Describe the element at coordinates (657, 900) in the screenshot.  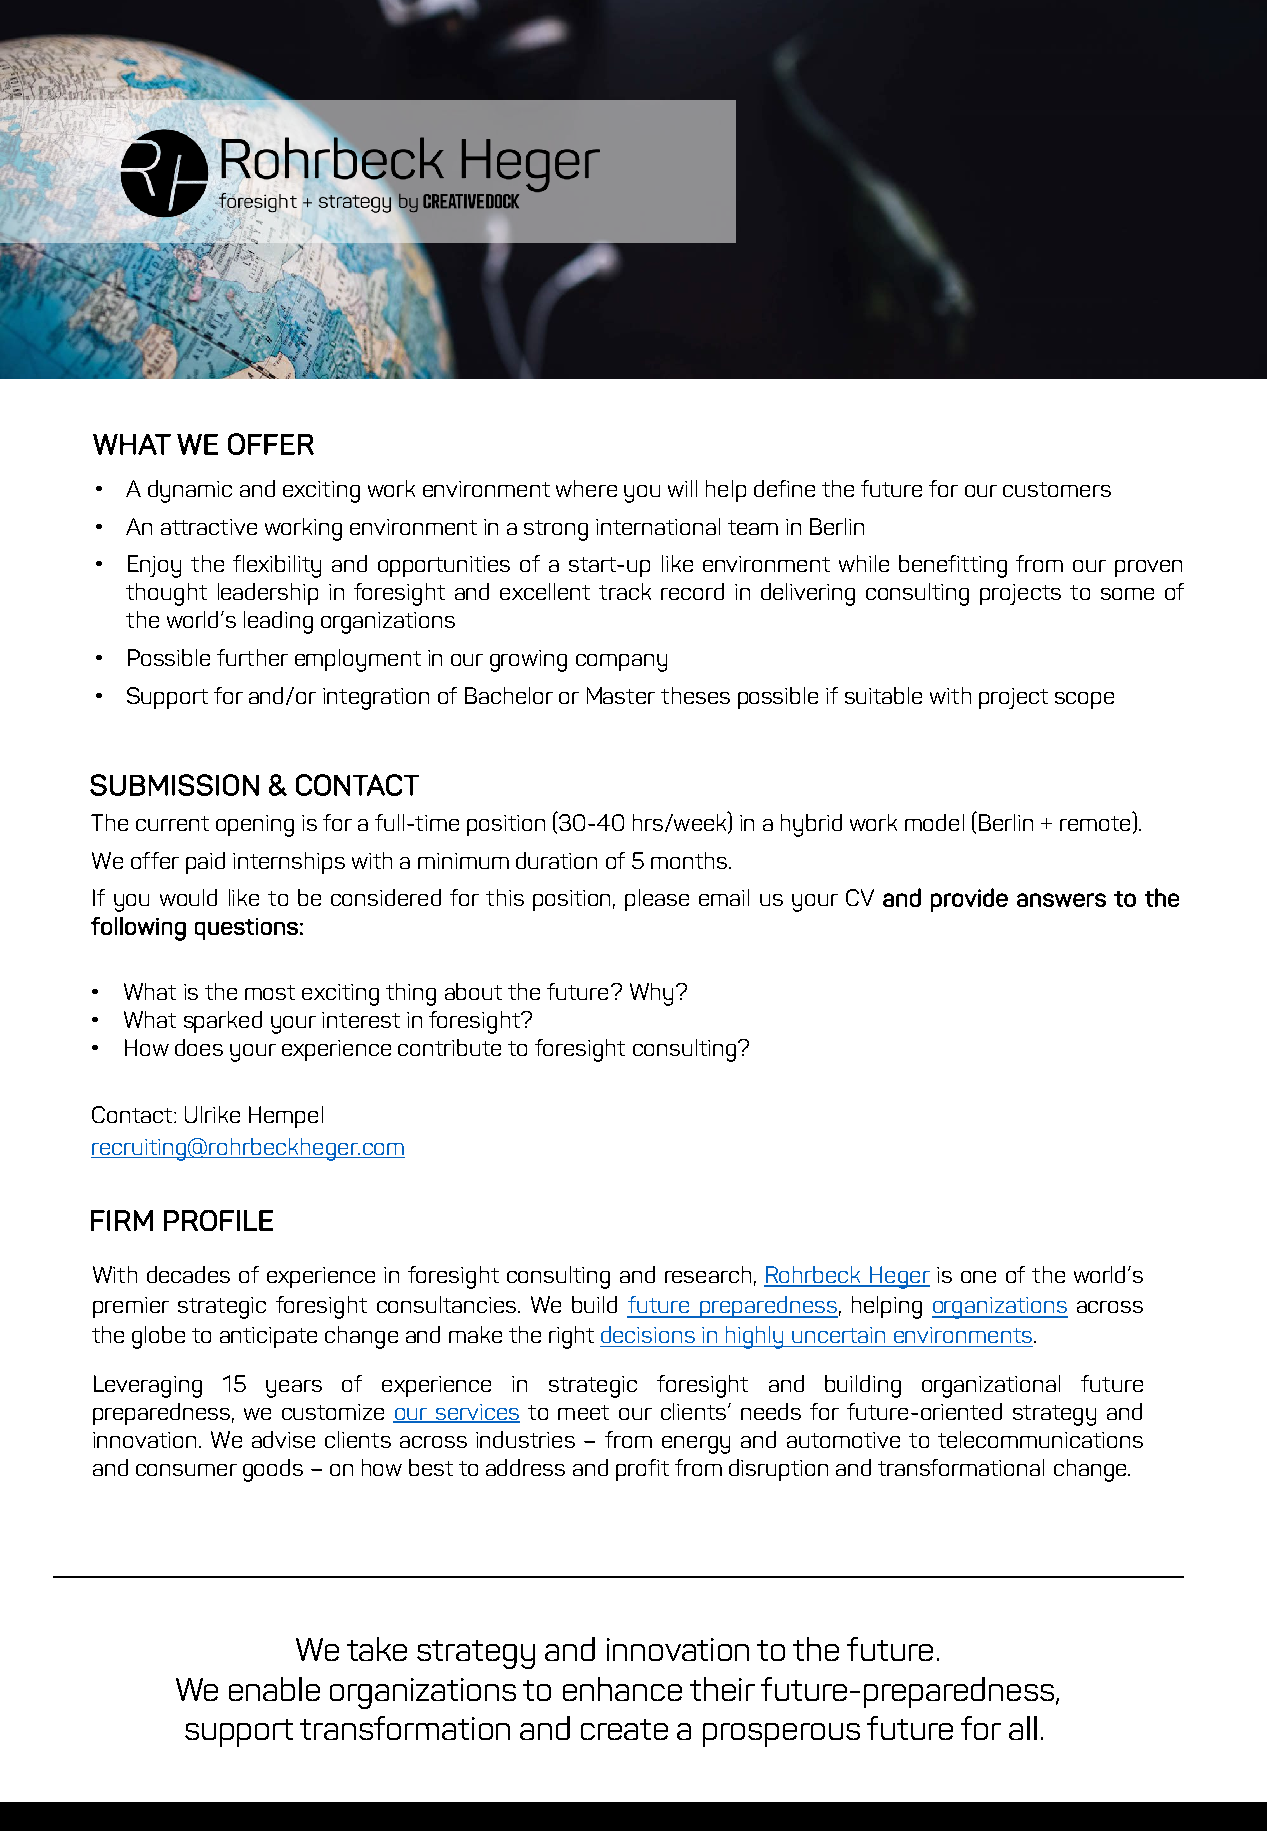
I see `please` at that location.
